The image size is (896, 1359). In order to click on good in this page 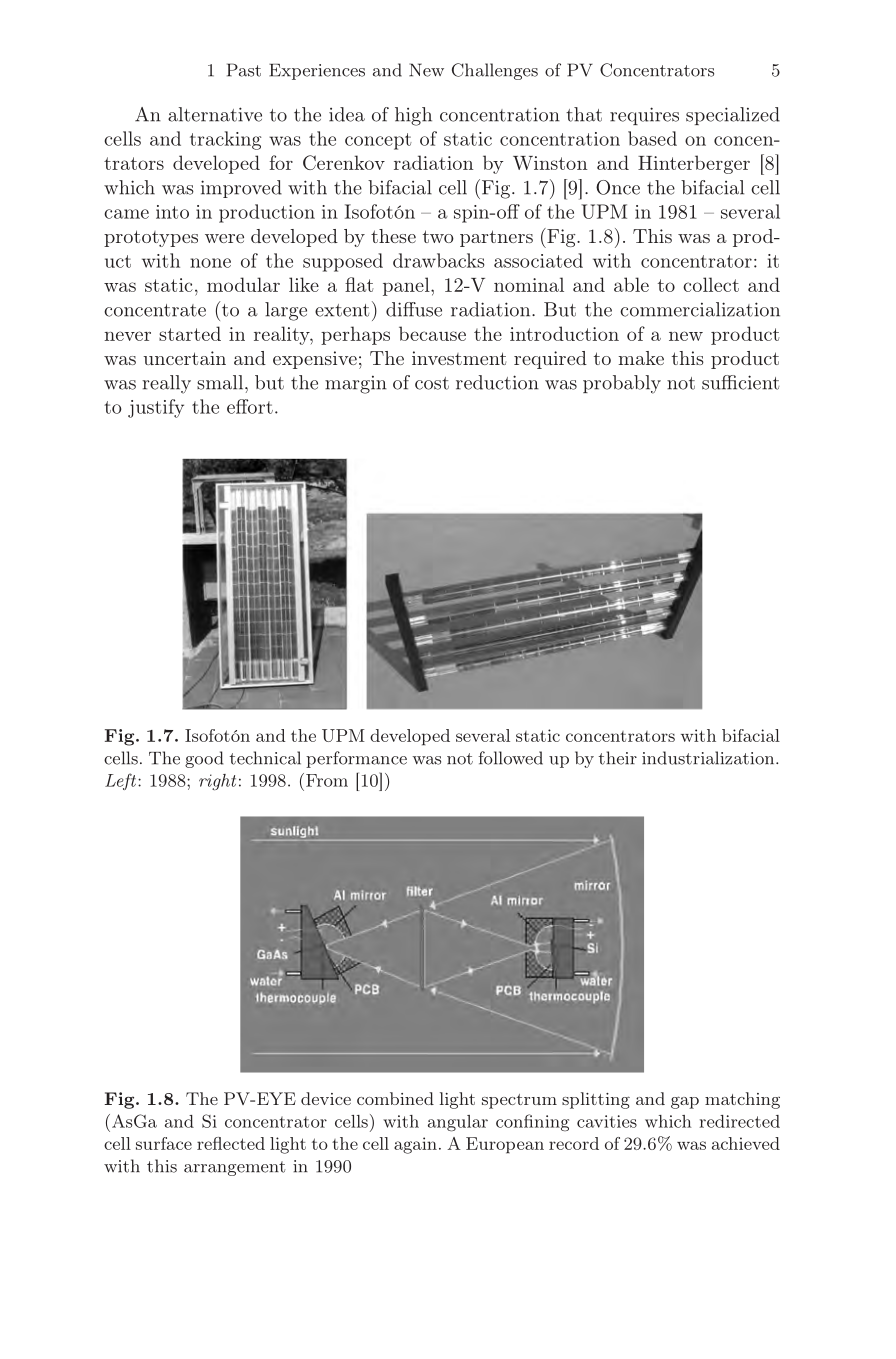, I will do `click(204, 759)`.
